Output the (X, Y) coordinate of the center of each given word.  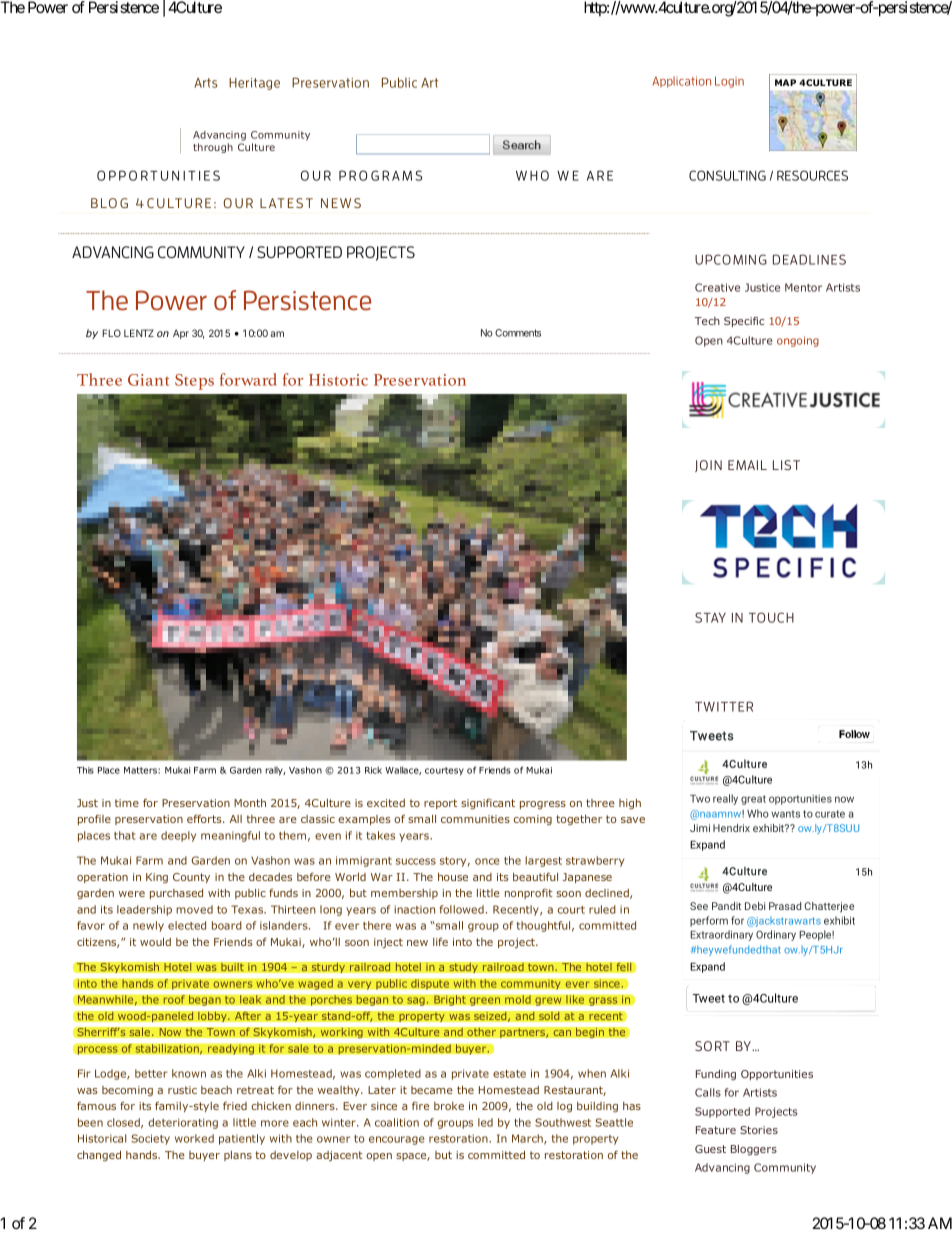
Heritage (254, 84)
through (213, 148)
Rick (373, 770)
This (85, 770)
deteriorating (183, 1123)
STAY (710, 617)
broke (449, 1106)
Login (729, 82)
